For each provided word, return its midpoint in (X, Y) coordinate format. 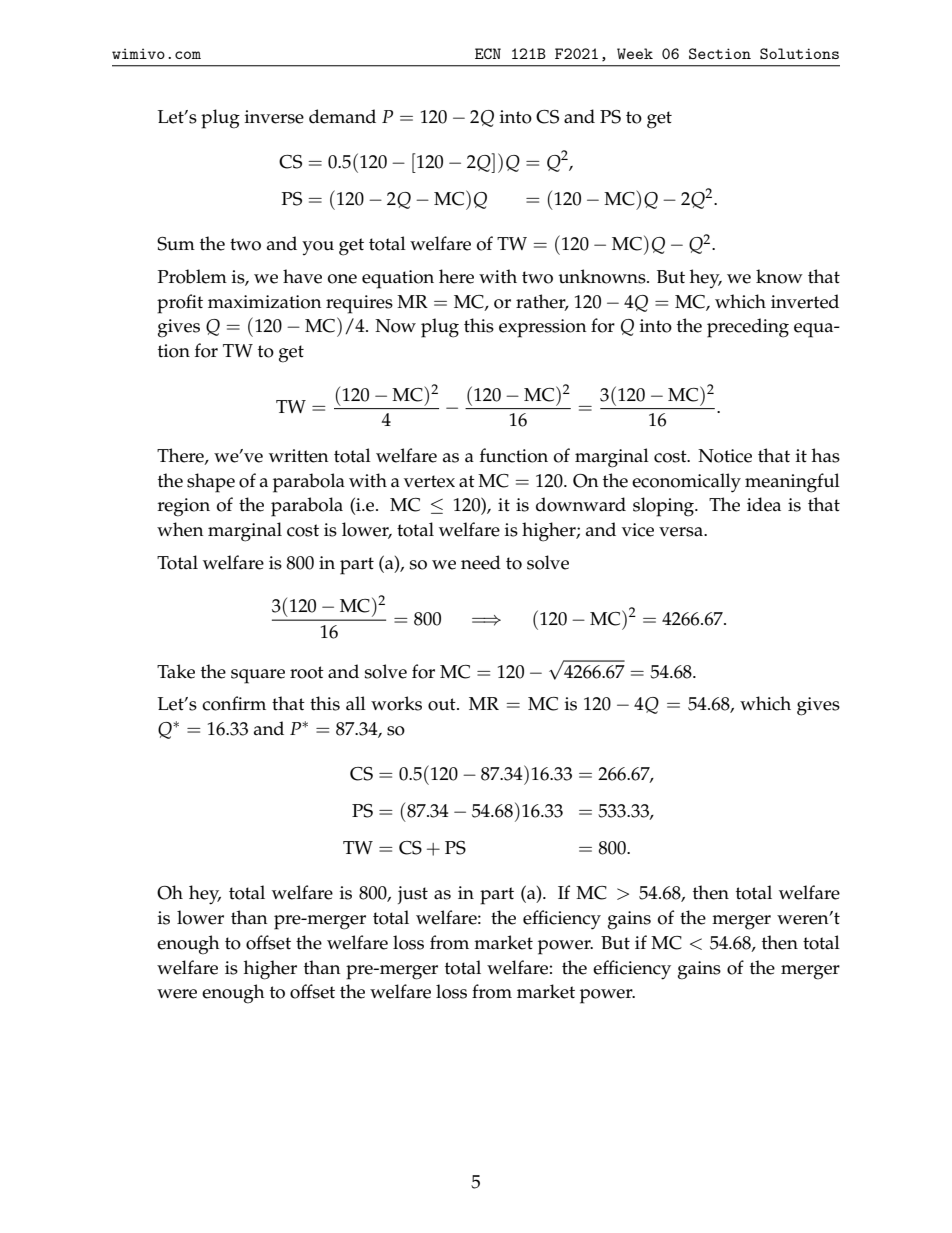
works (396, 703)
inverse (274, 117)
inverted (805, 301)
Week (635, 53)
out (443, 704)
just (413, 895)
